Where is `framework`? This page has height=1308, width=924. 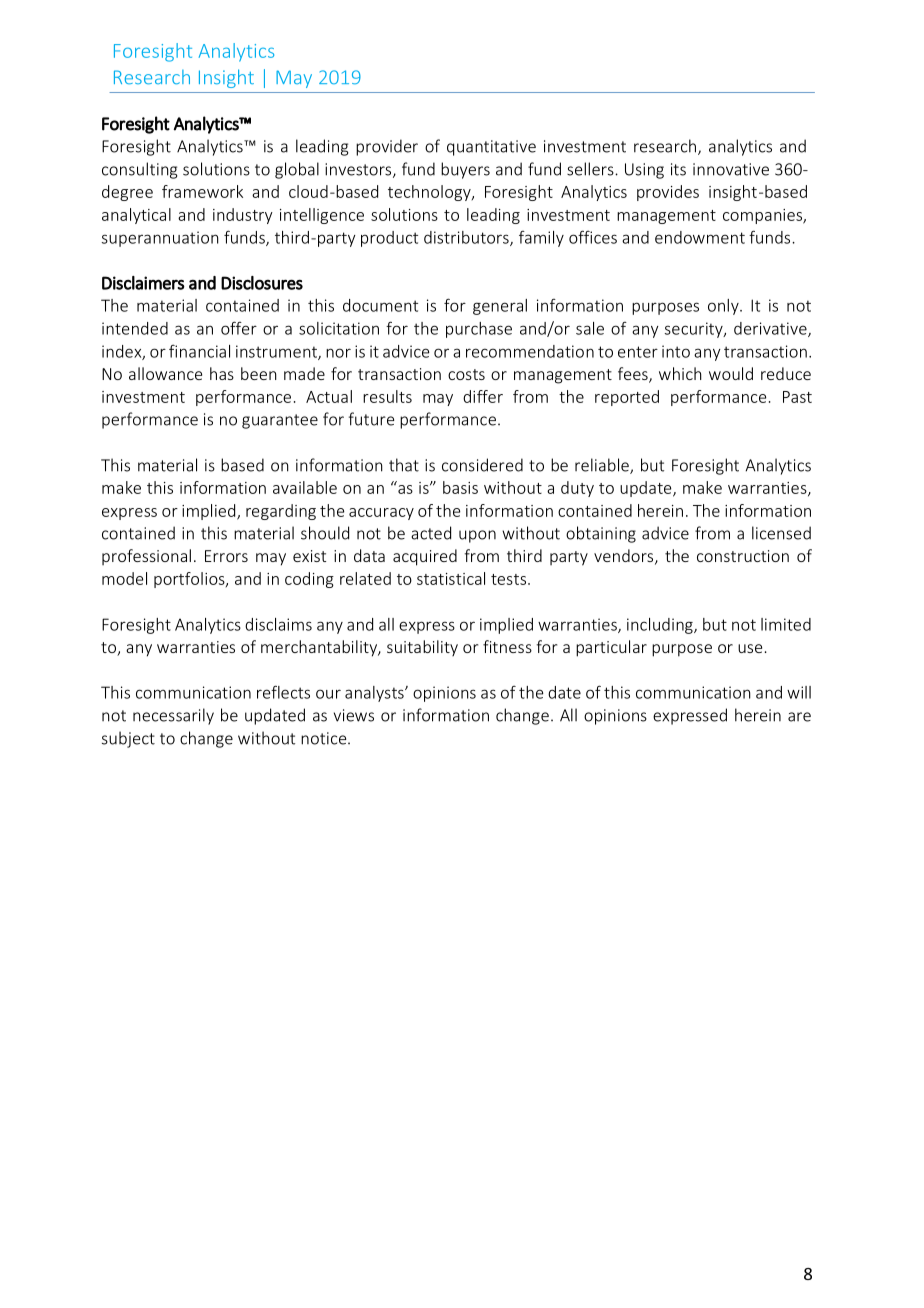 framework is located at coordinates (202, 191).
